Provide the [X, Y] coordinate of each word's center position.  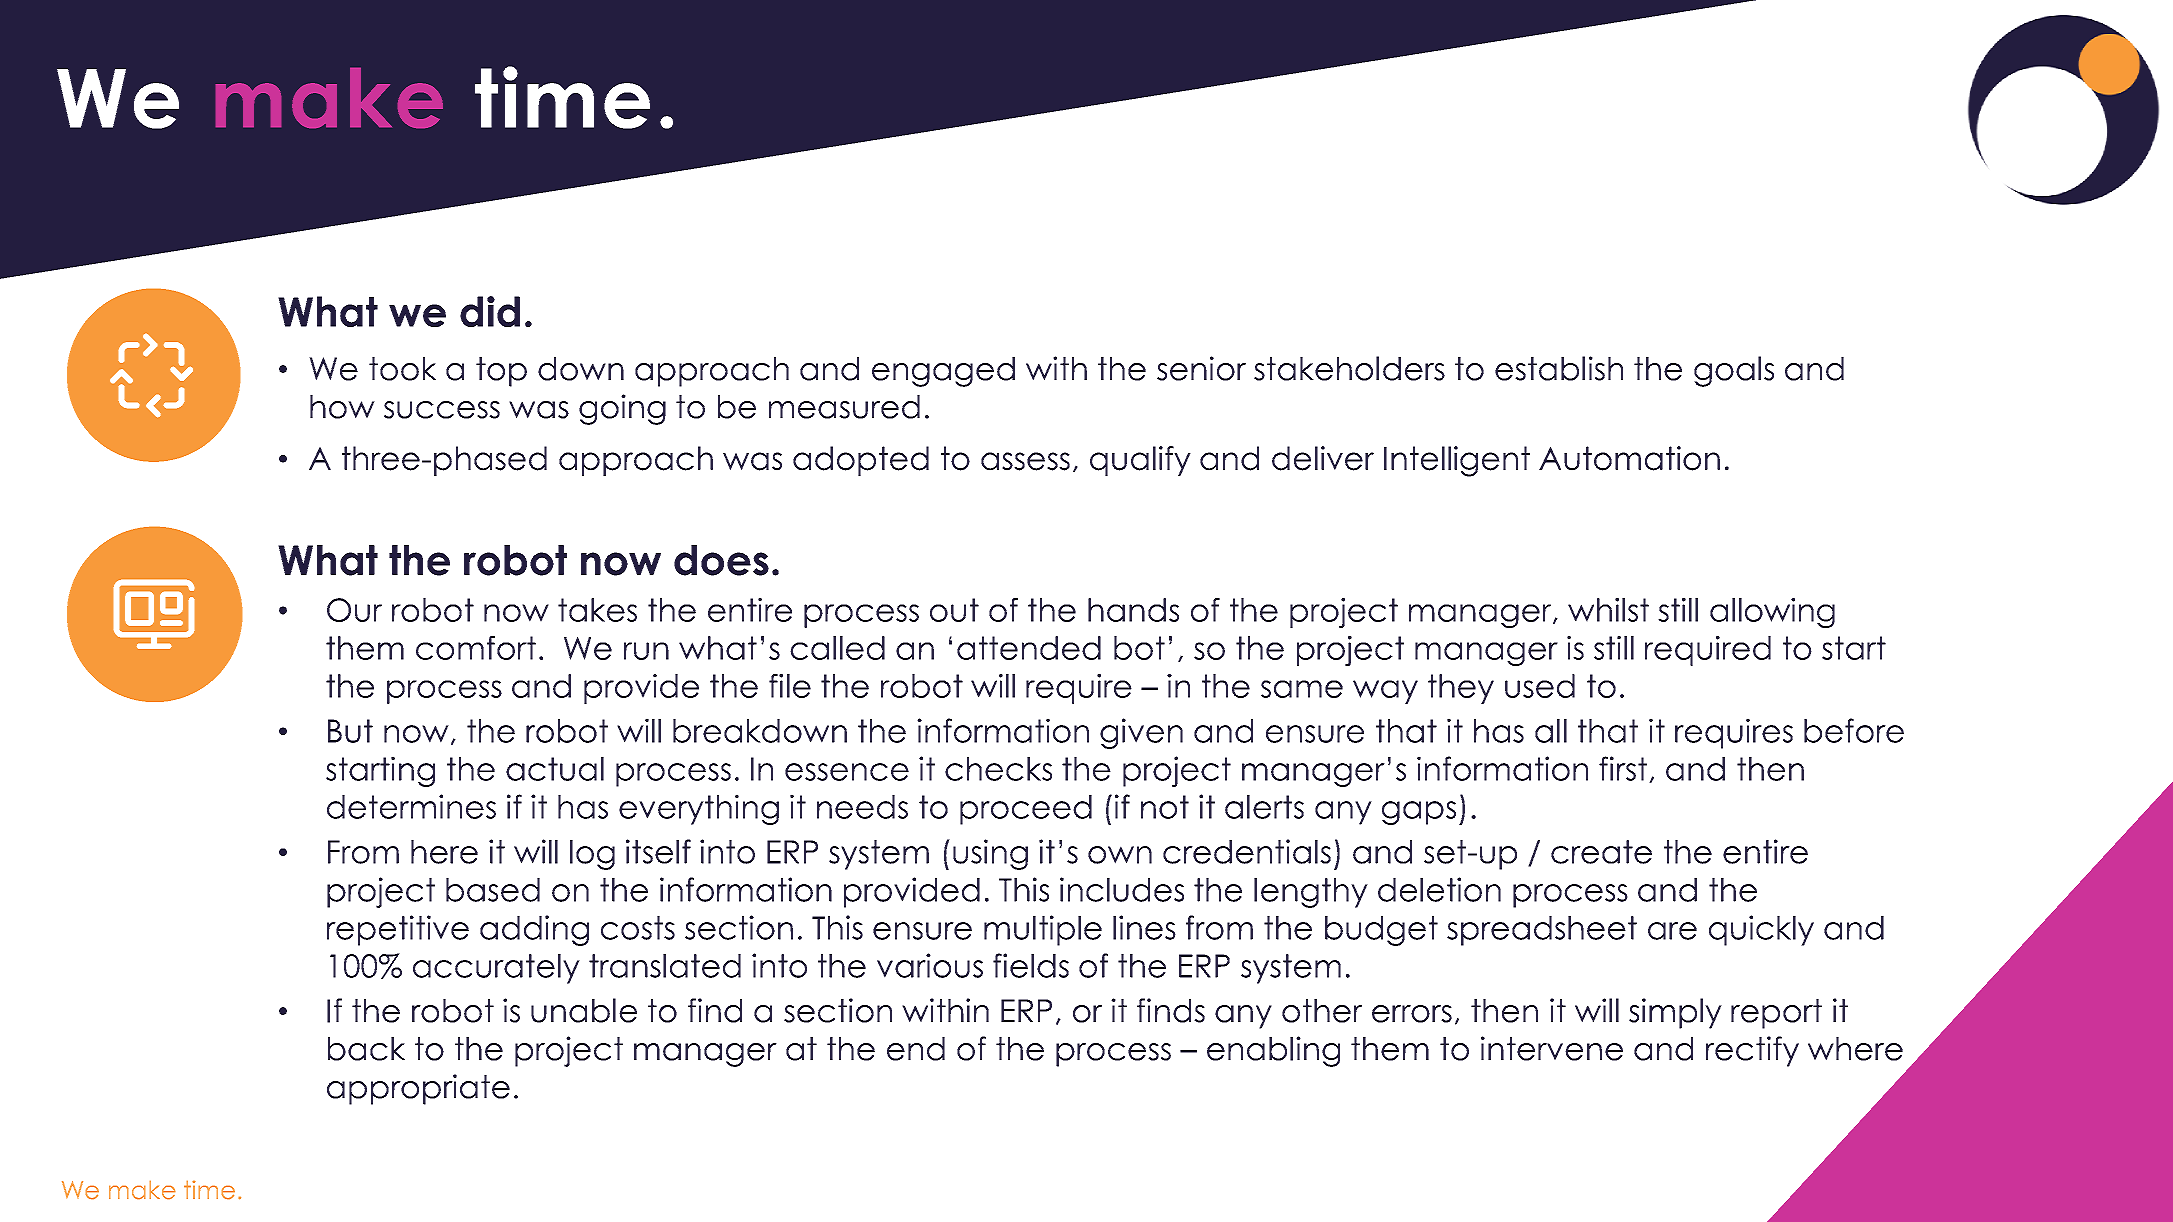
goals [1734, 371]
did [490, 311]
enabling [1273, 1051]
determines [411, 806]
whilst [1608, 610]
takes [597, 610]
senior [1201, 368]
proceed [1026, 810]
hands [1133, 610]
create [1601, 852]
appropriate [418, 1089]
